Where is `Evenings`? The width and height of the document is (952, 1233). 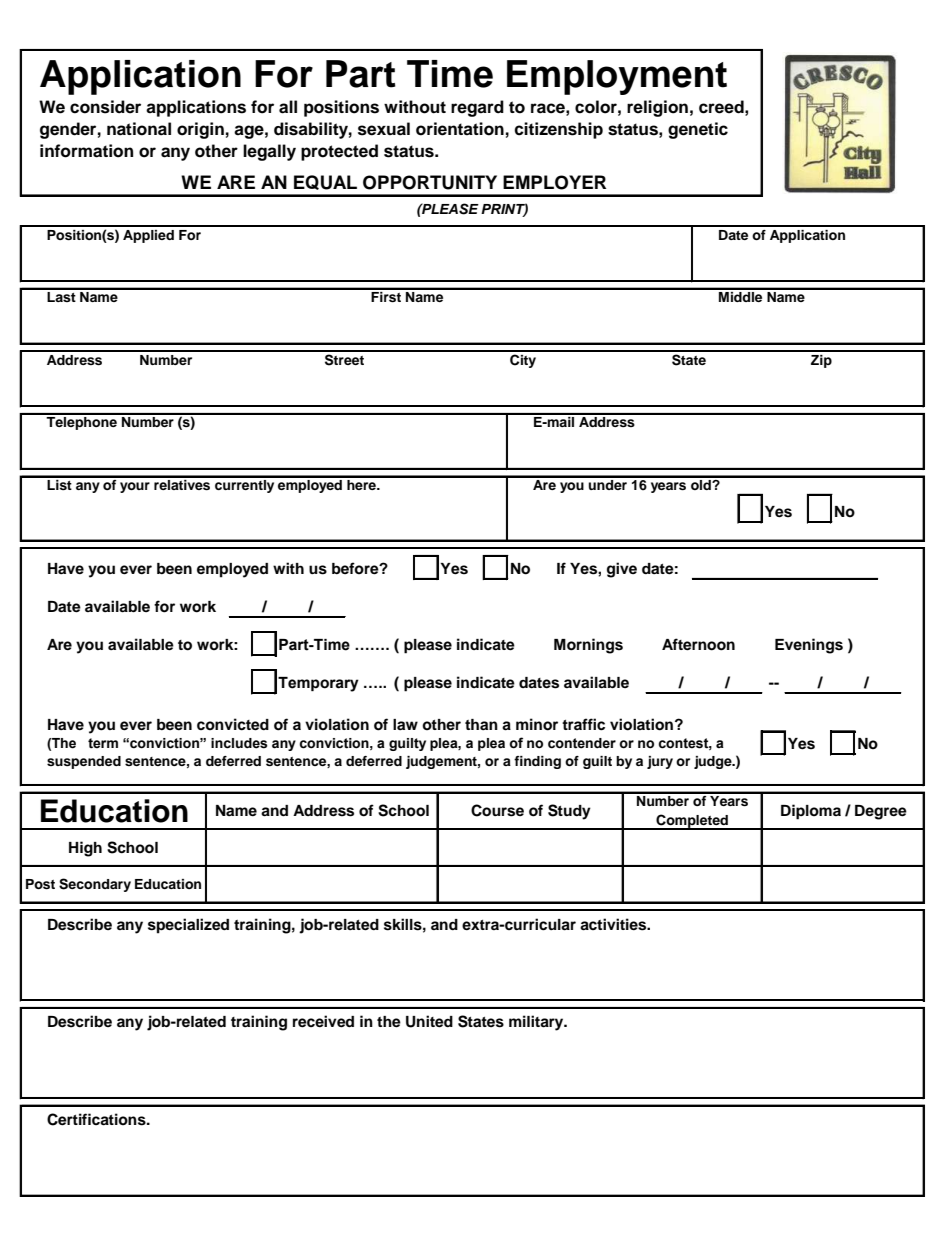
Evenings is located at coordinates (809, 646).
